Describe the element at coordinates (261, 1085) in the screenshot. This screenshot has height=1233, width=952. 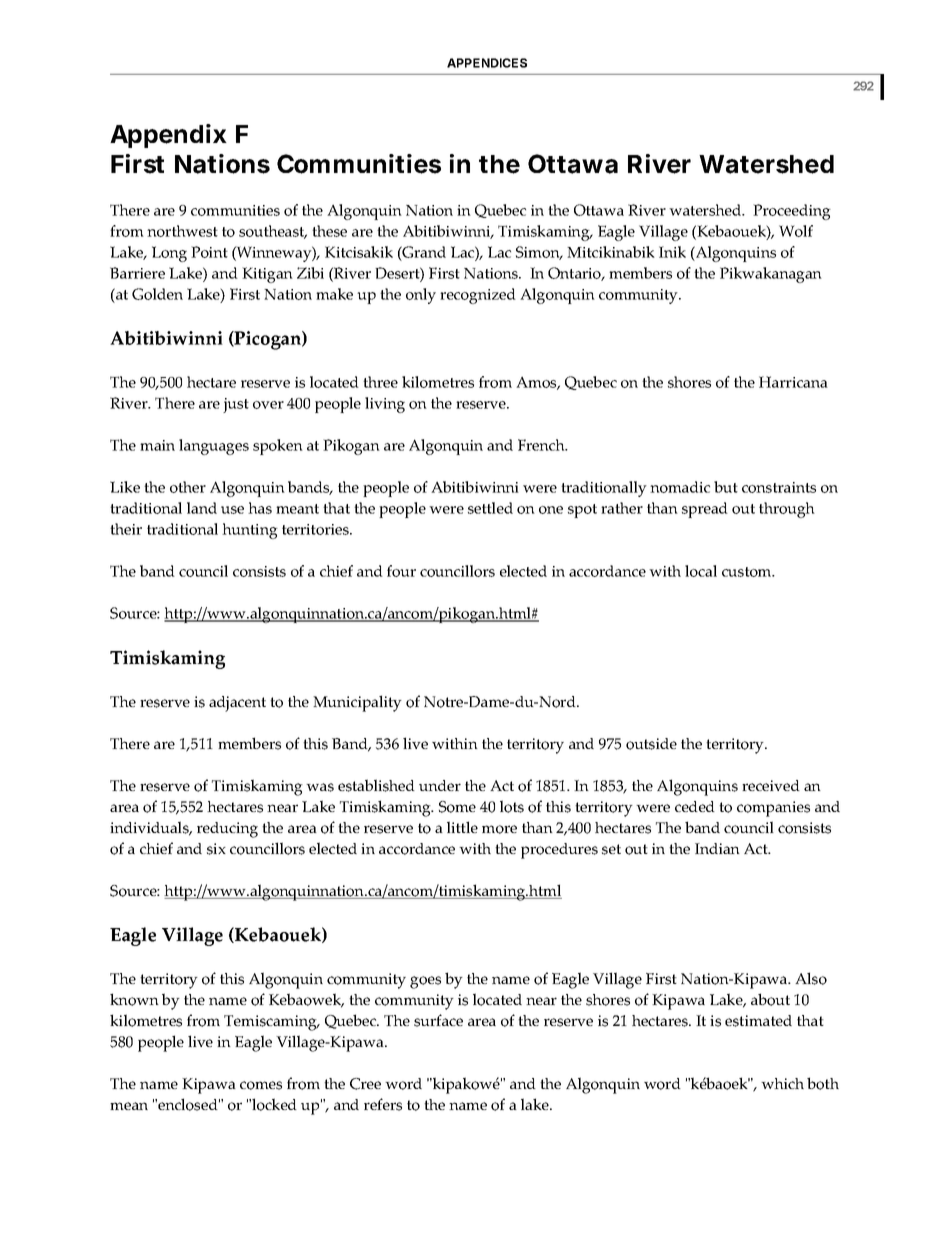
I see `comes` at that location.
